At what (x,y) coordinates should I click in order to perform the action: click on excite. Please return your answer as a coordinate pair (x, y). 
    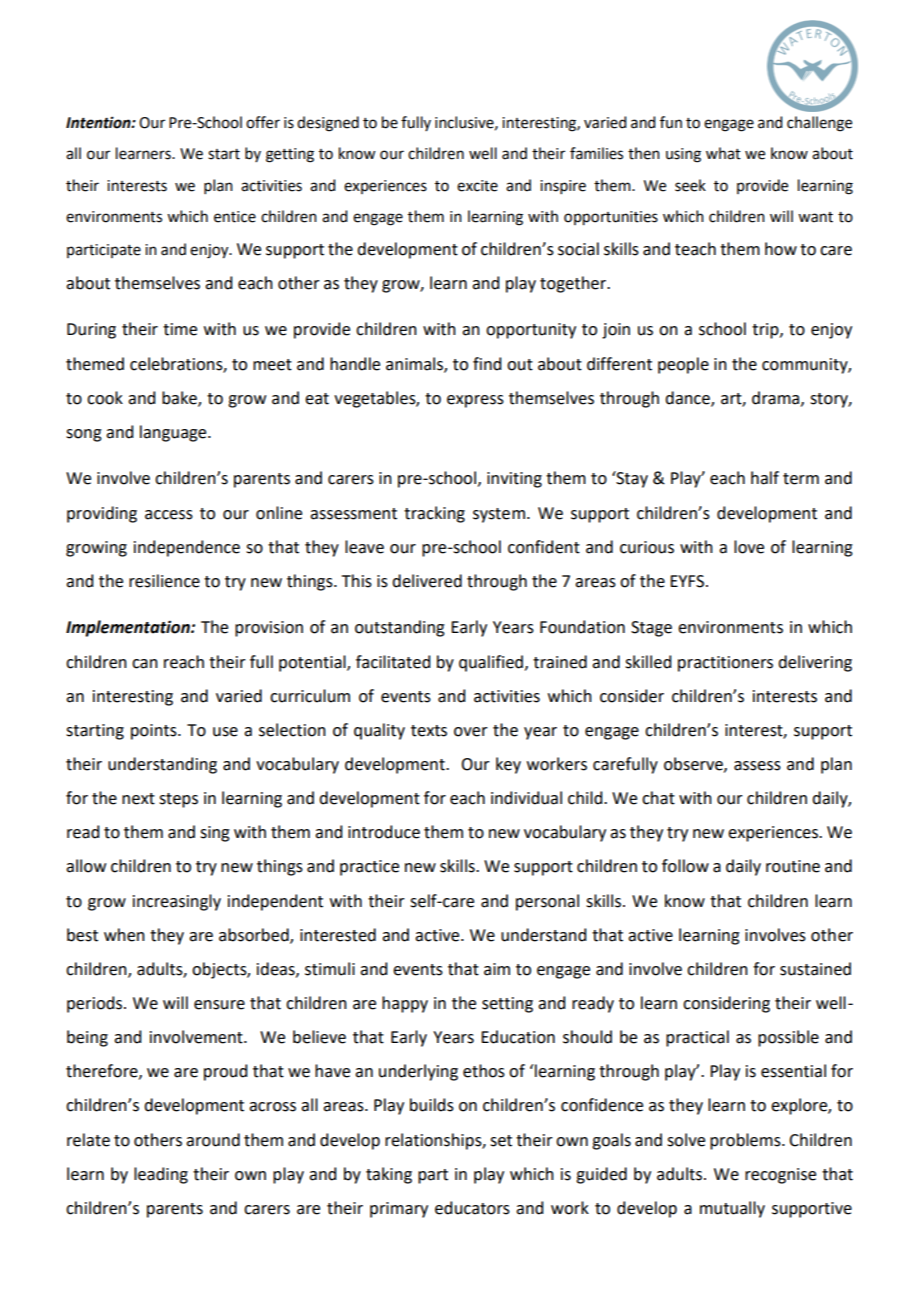
    Looking at the image, I should click on (477, 186).
